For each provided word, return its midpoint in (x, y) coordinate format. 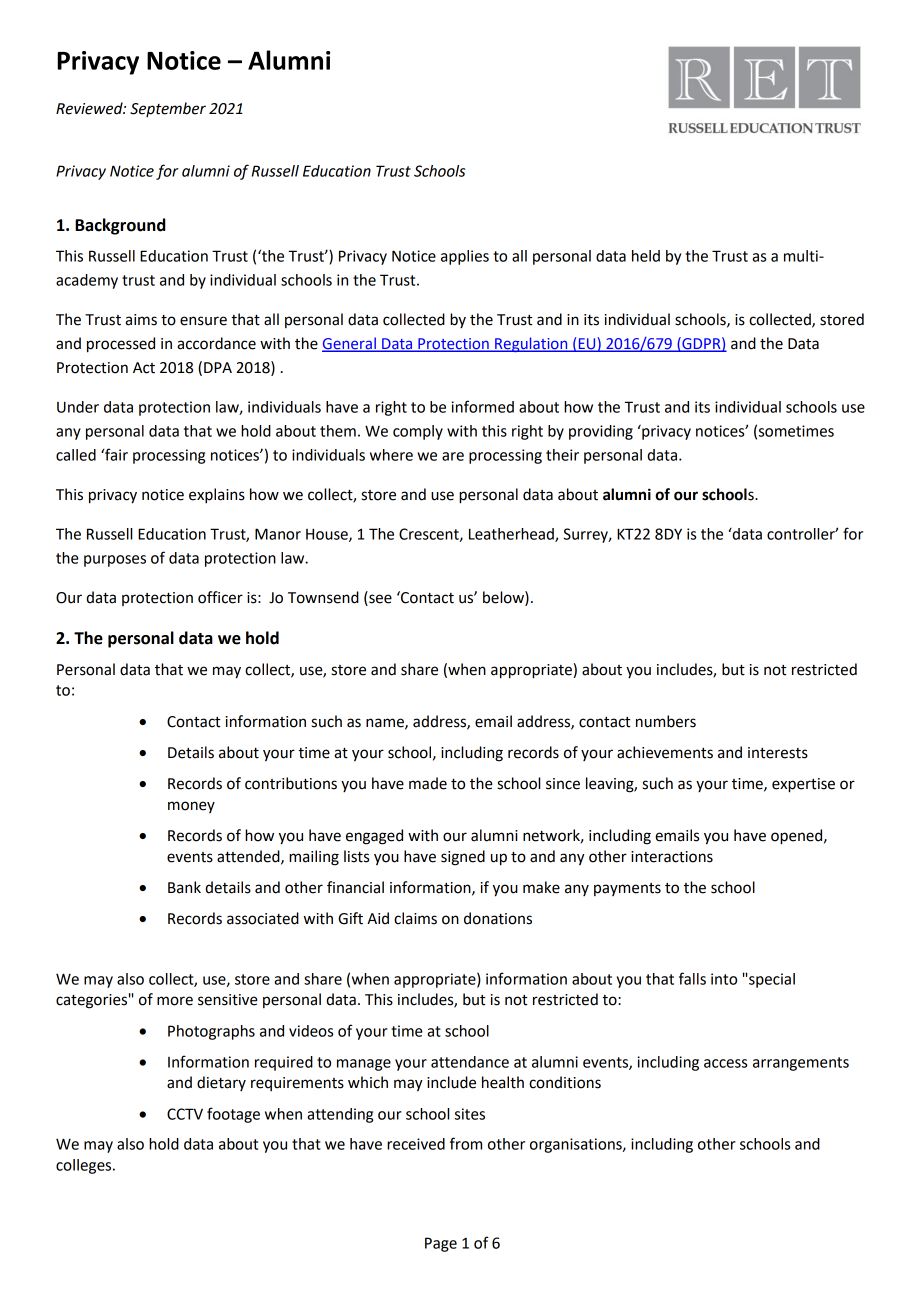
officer (220, 597)
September (168, 109)
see (379, 600)
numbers (666, 721)
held (646, 256)
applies (465, 257)
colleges (85, 1166)
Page (441, 1244)
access (725, 1063)
